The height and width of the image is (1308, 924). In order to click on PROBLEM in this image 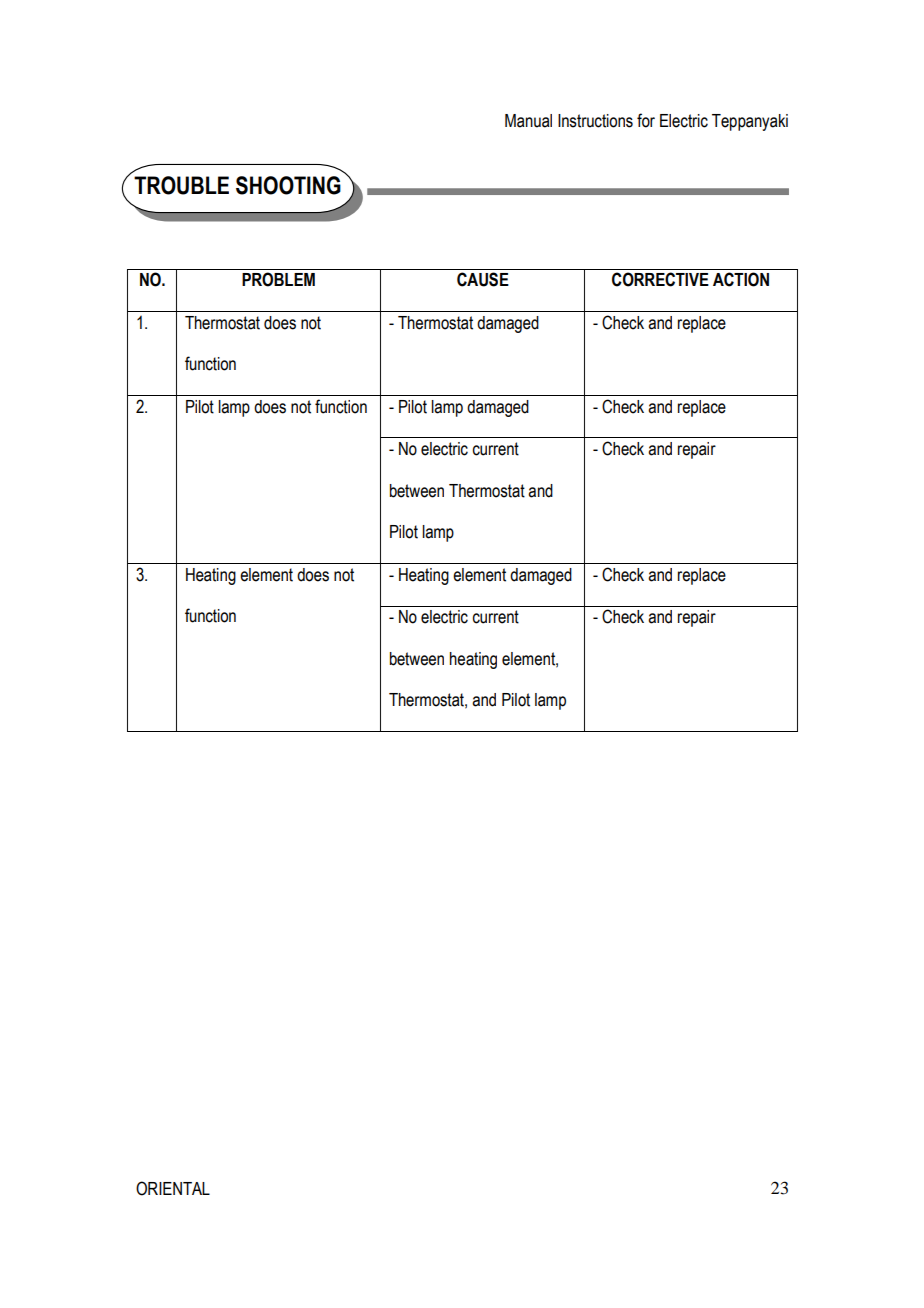, I will do `click(278, 279)`.
